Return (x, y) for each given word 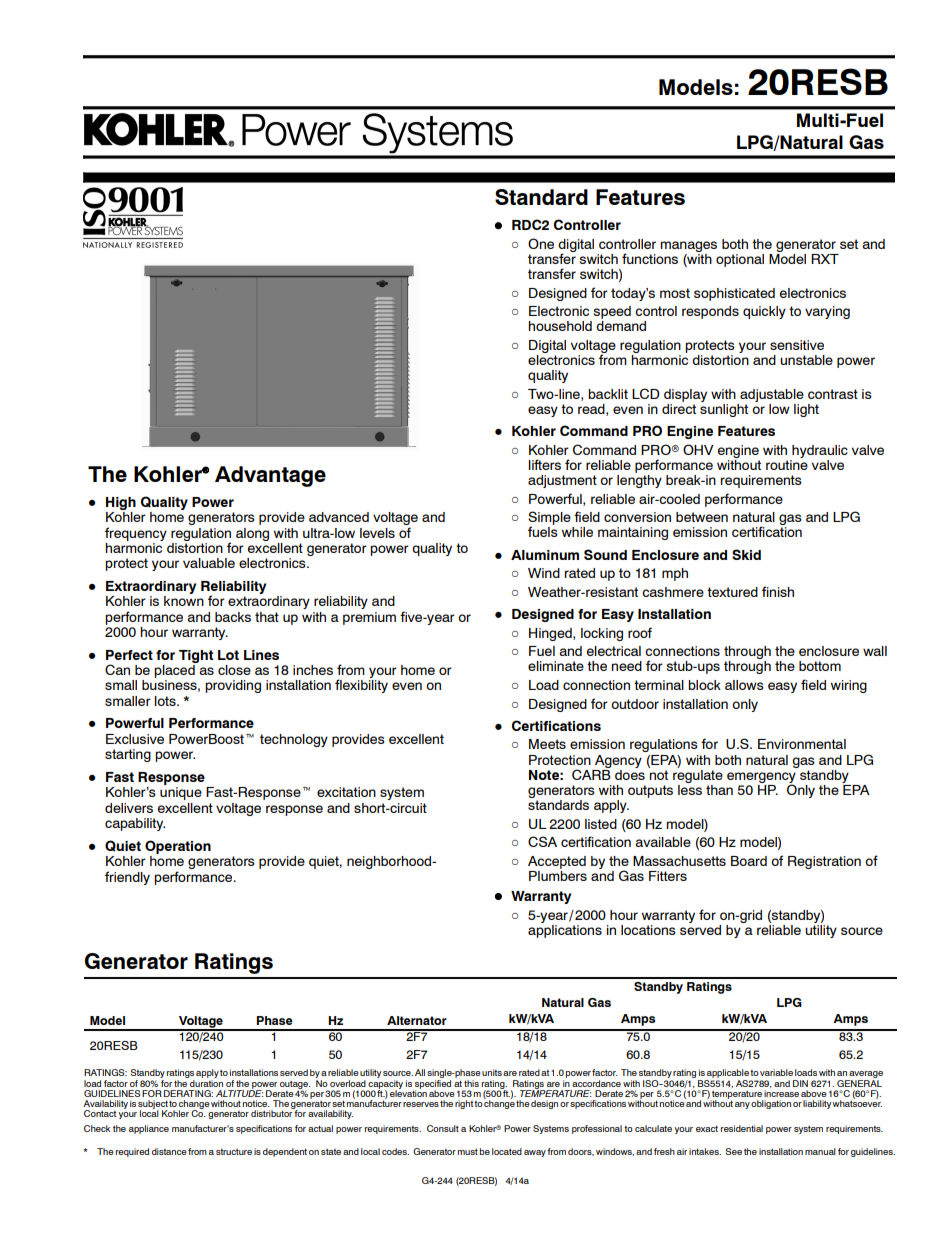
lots (166, 701)
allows (744, 685)
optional (740, 260)
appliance (149, 1129)
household (560, 326)
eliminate (556, 666)
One (541, 243)
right (465, 1104)
